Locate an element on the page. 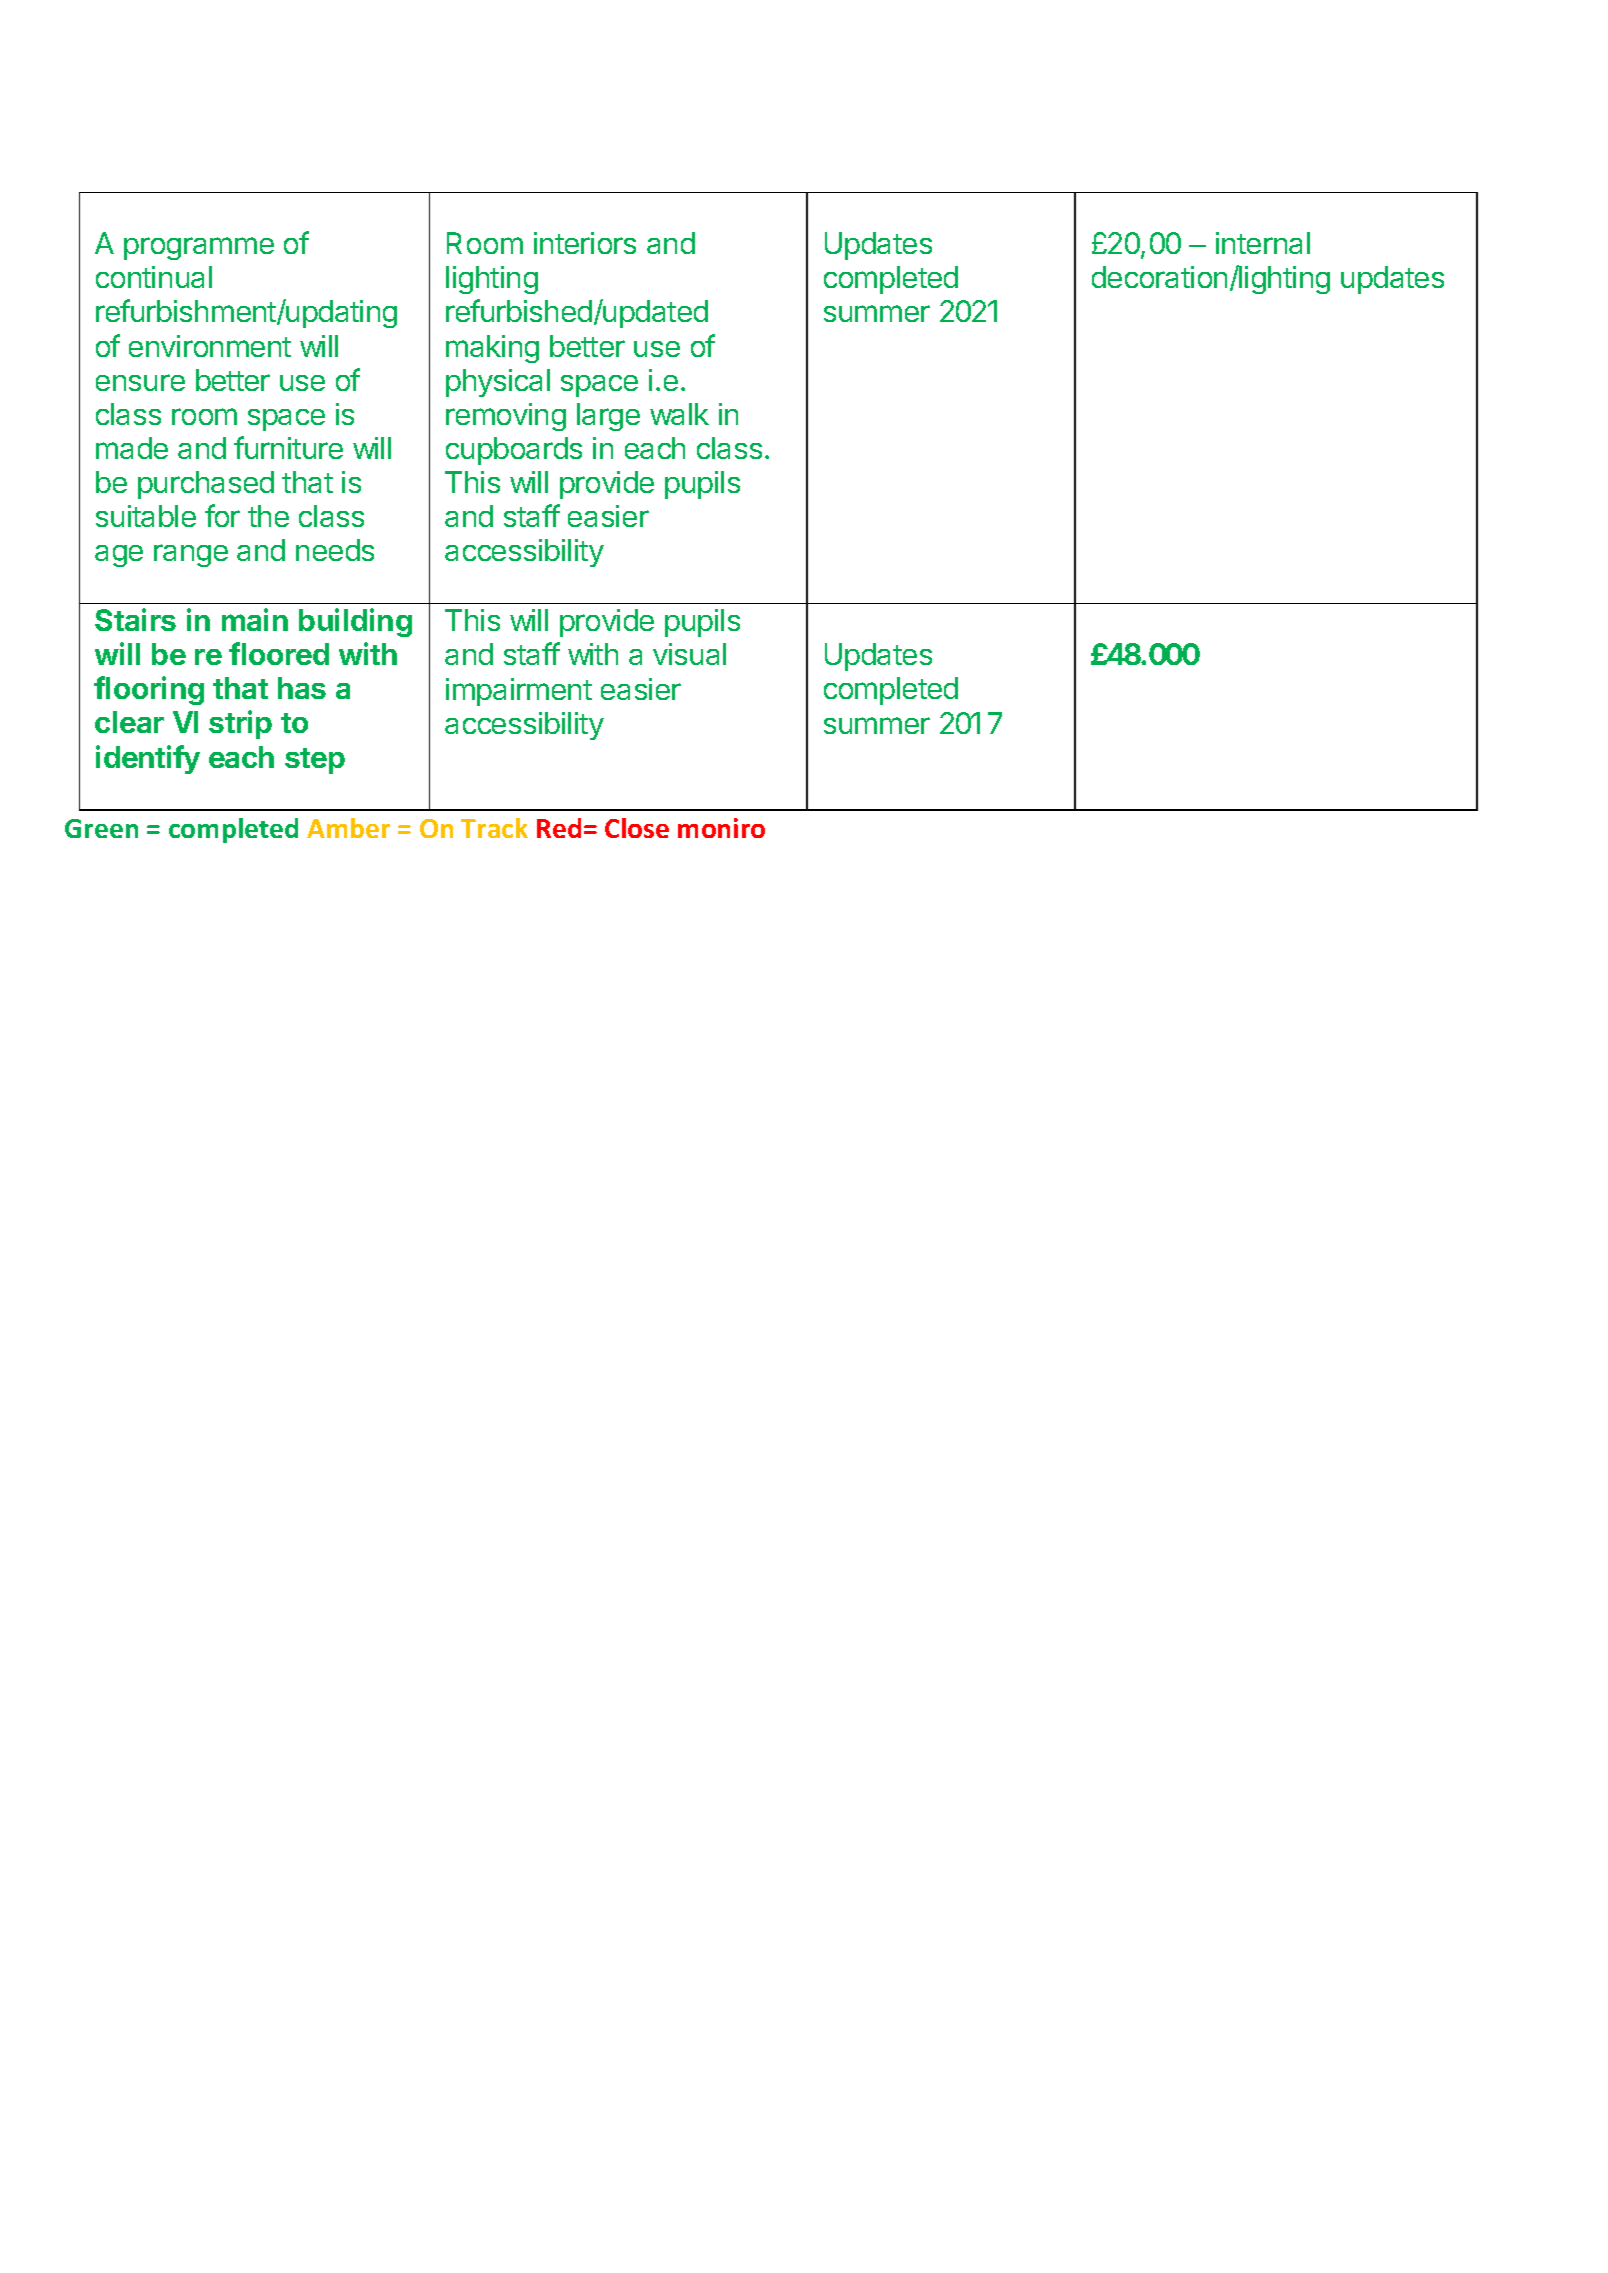 The height and width of the page is (2273, 1608). Close is located at coordinates (637, 828).
